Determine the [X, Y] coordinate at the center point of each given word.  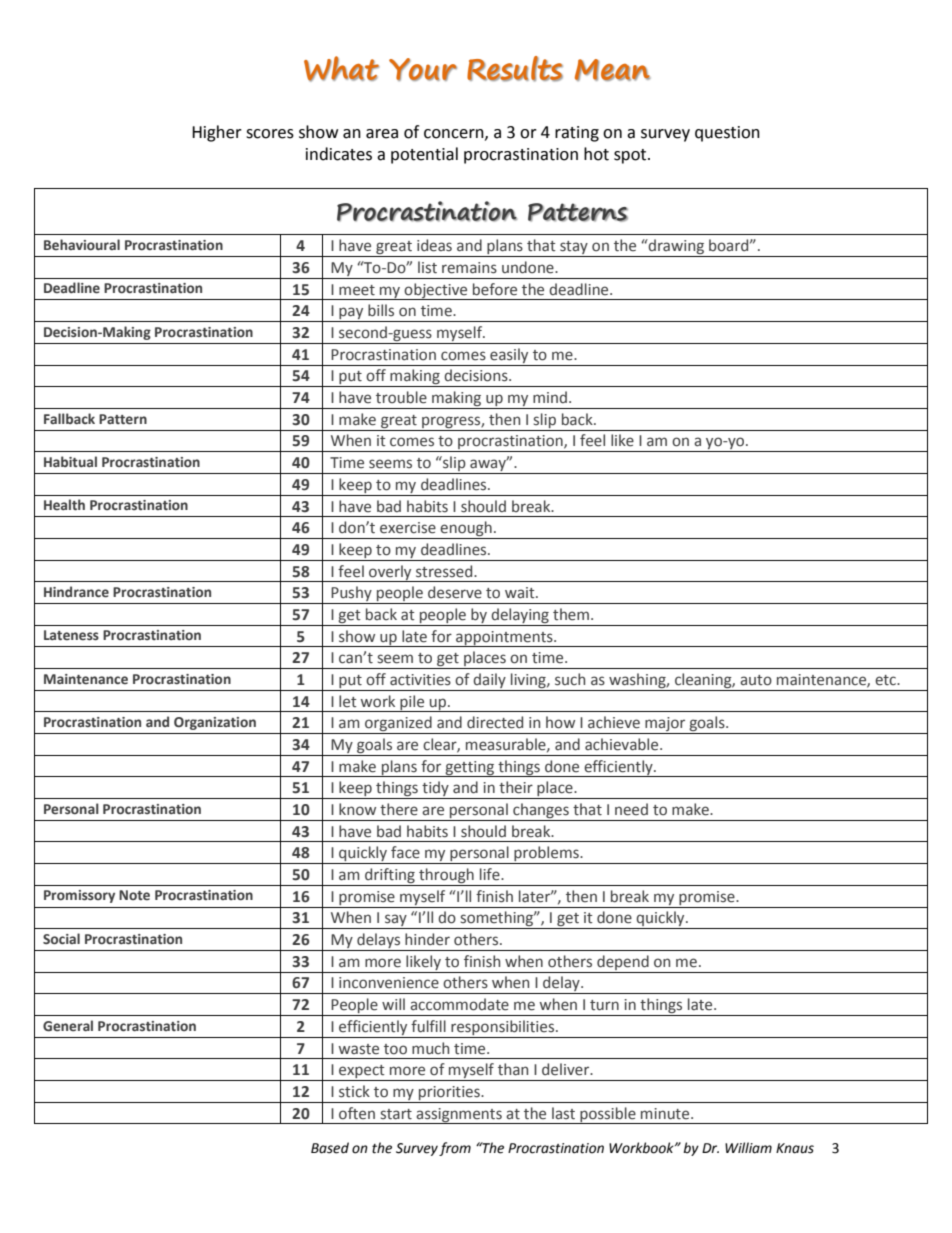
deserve [455, 592]
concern [455, 134]
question [727, 134]
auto [756, 680]
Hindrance [76, 592]
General [68, 1026]
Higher [217, 133]
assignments [459, 1116]
